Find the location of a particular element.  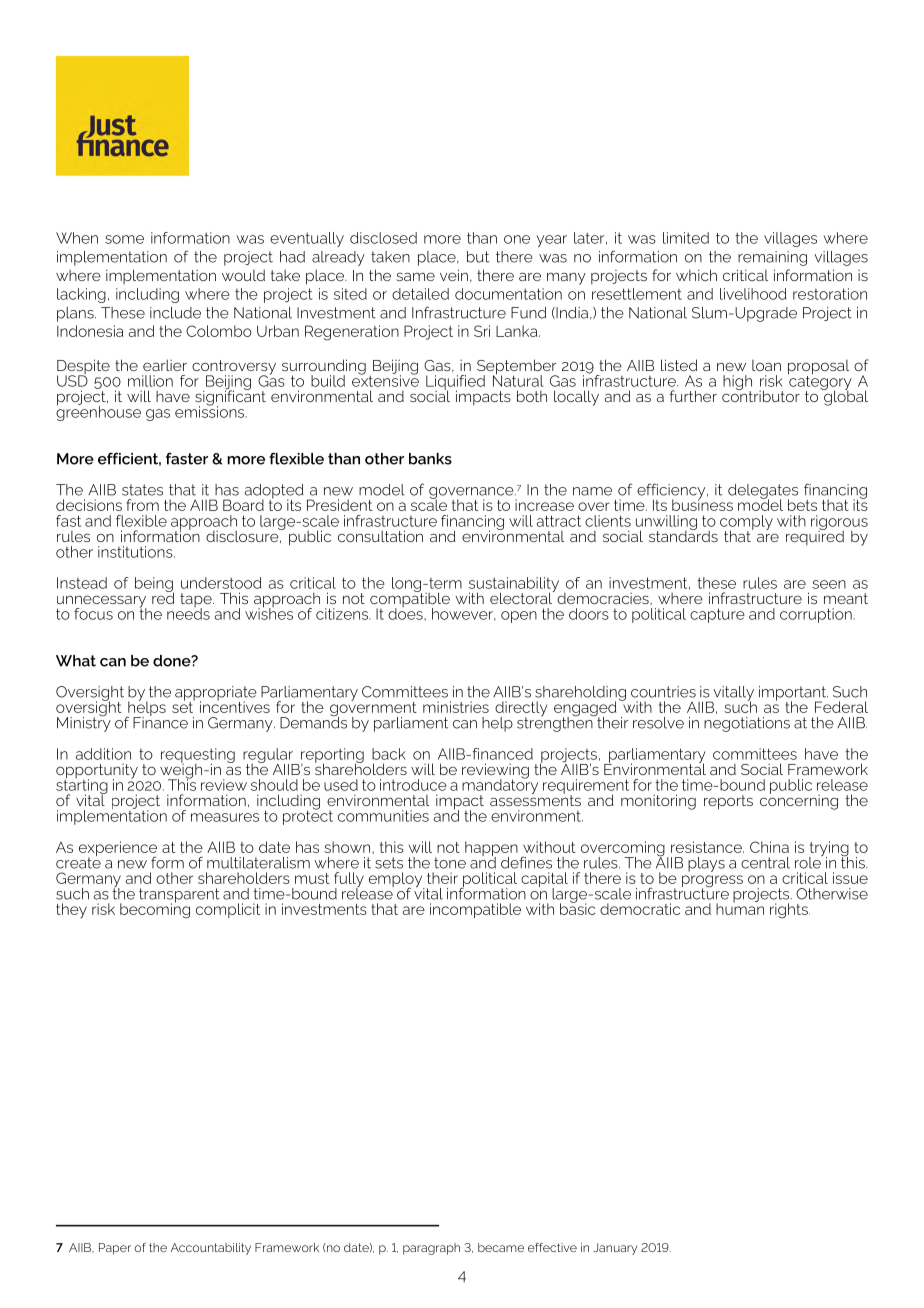

paragraph is located at coordinates (431, 1249).
